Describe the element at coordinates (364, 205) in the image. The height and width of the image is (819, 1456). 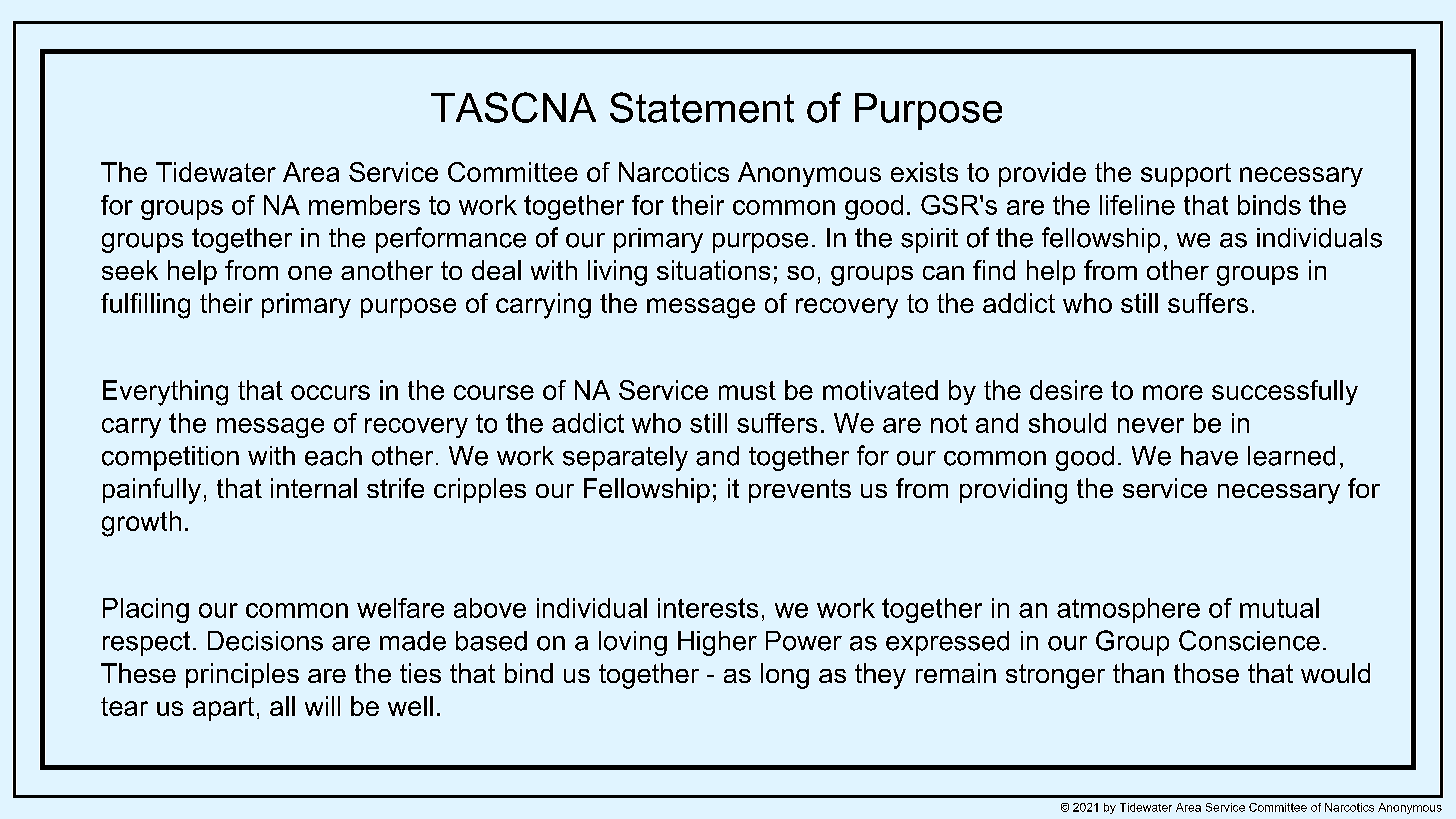
I see `members` at that location.
